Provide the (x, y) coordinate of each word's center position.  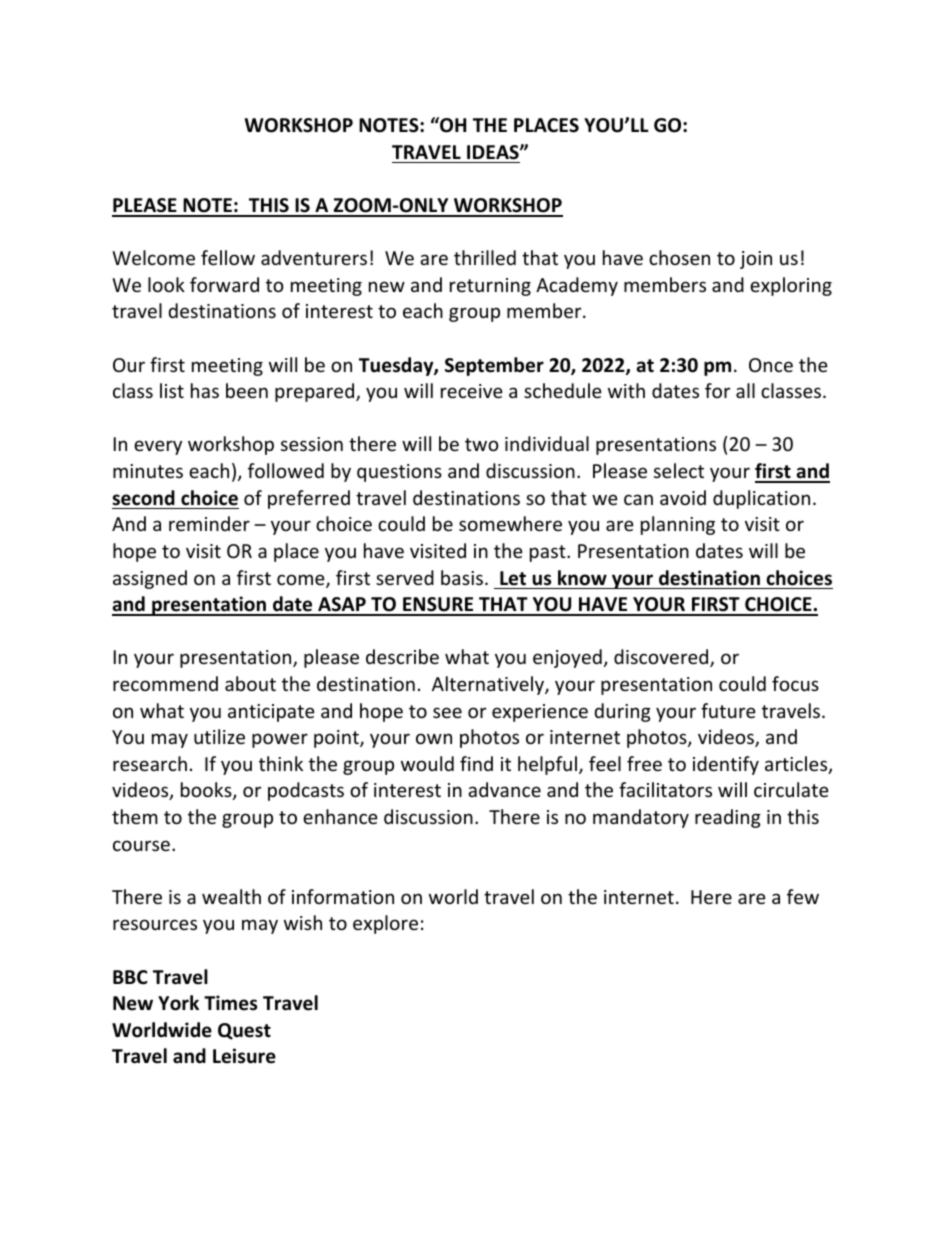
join (756, 260)
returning (490, 287)
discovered (662, 658)
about (250, 683)
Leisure (244, 1056)
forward (224, 284)
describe (402, 656)
